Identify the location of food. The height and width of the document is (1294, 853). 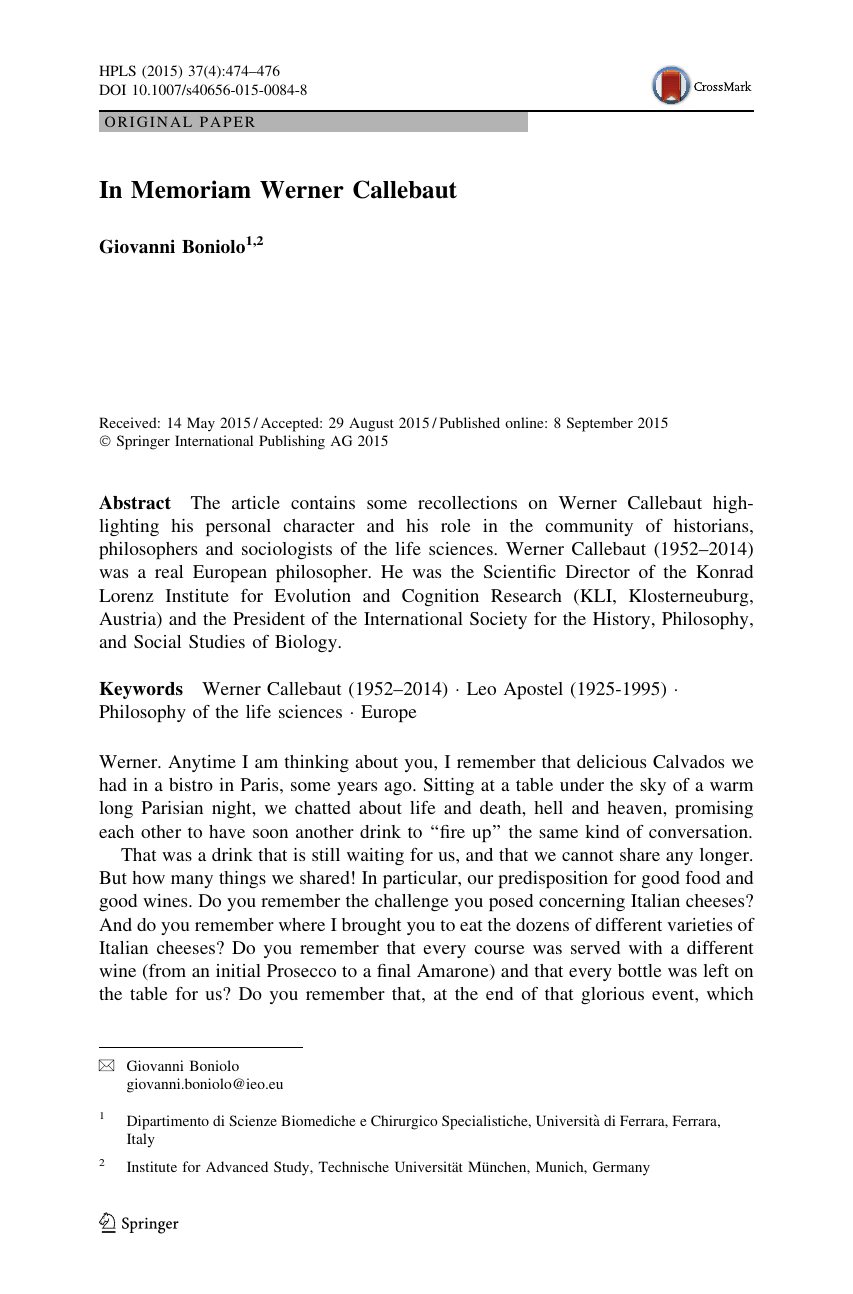
(702, 877).
